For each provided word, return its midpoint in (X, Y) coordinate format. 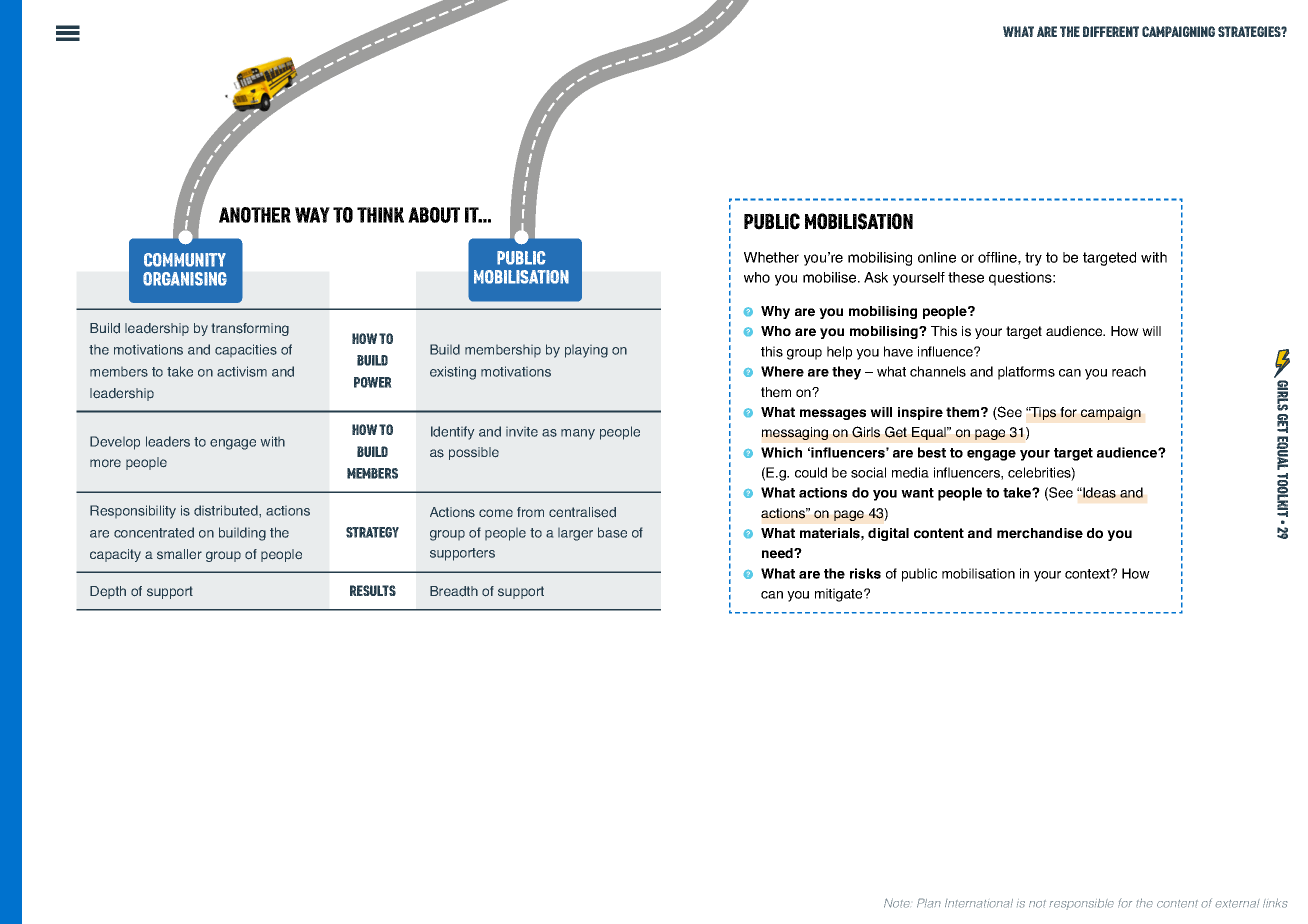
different (1111, 31)
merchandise (1040, 533)
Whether (771, 257)
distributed (227, 510)
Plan (929, 903)
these (966, 277)
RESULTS (373, 590)
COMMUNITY (185, 260)
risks (865, 573)
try (1033, 259)
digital (888, 534)
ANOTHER (255, 215)
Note (897, 903)
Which (781, 452)
